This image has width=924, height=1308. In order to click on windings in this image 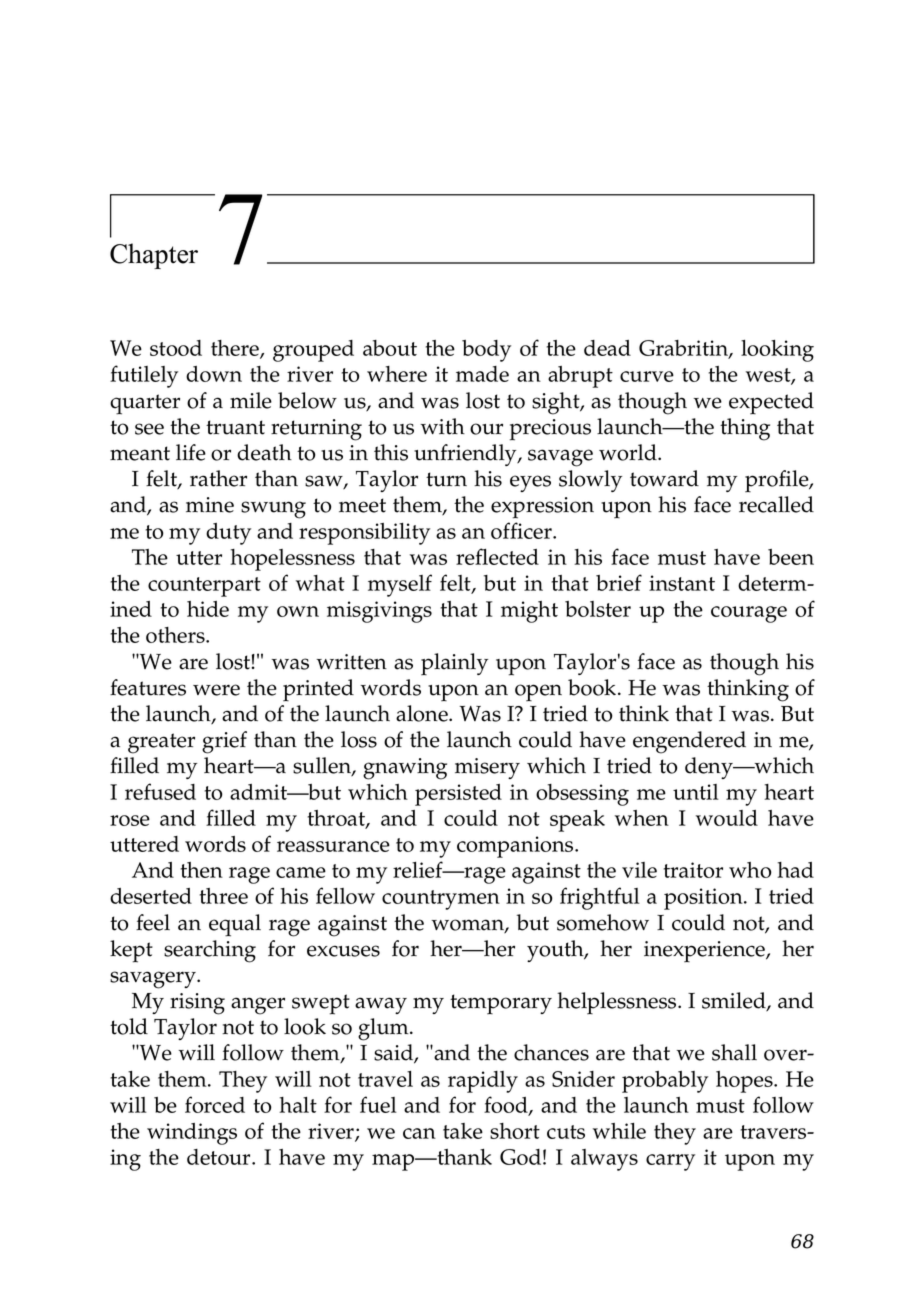, I will do `click(192, 1134)`.
